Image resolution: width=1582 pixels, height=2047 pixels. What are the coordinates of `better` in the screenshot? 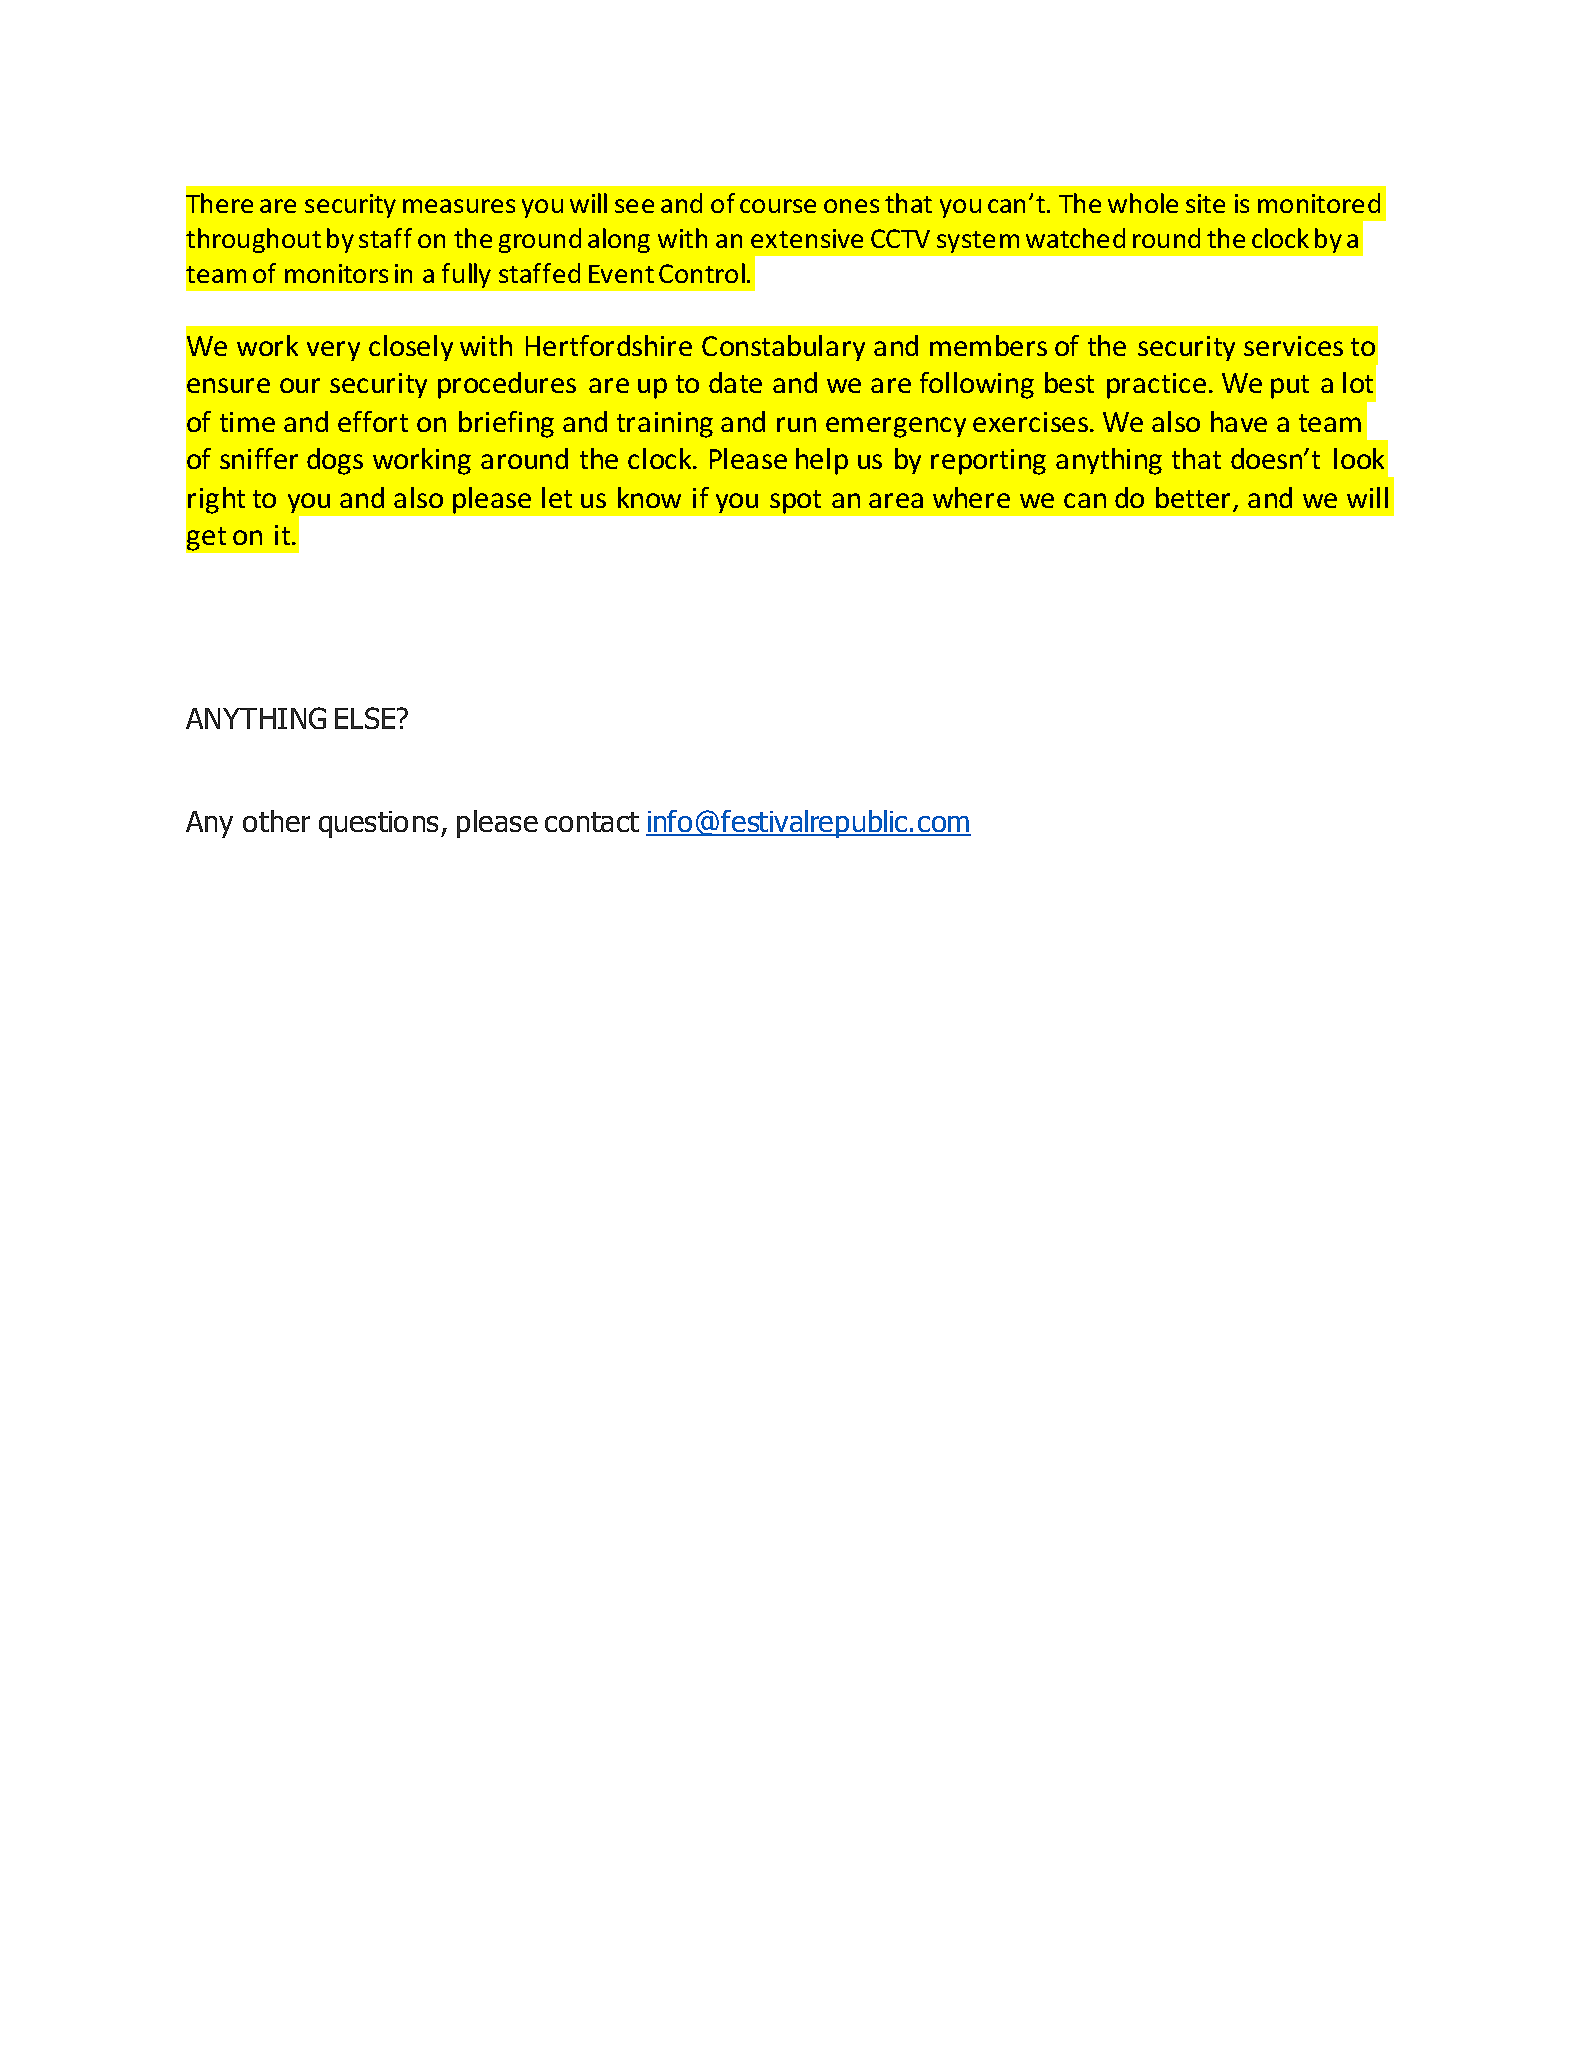 It's located at (1195, 499).
